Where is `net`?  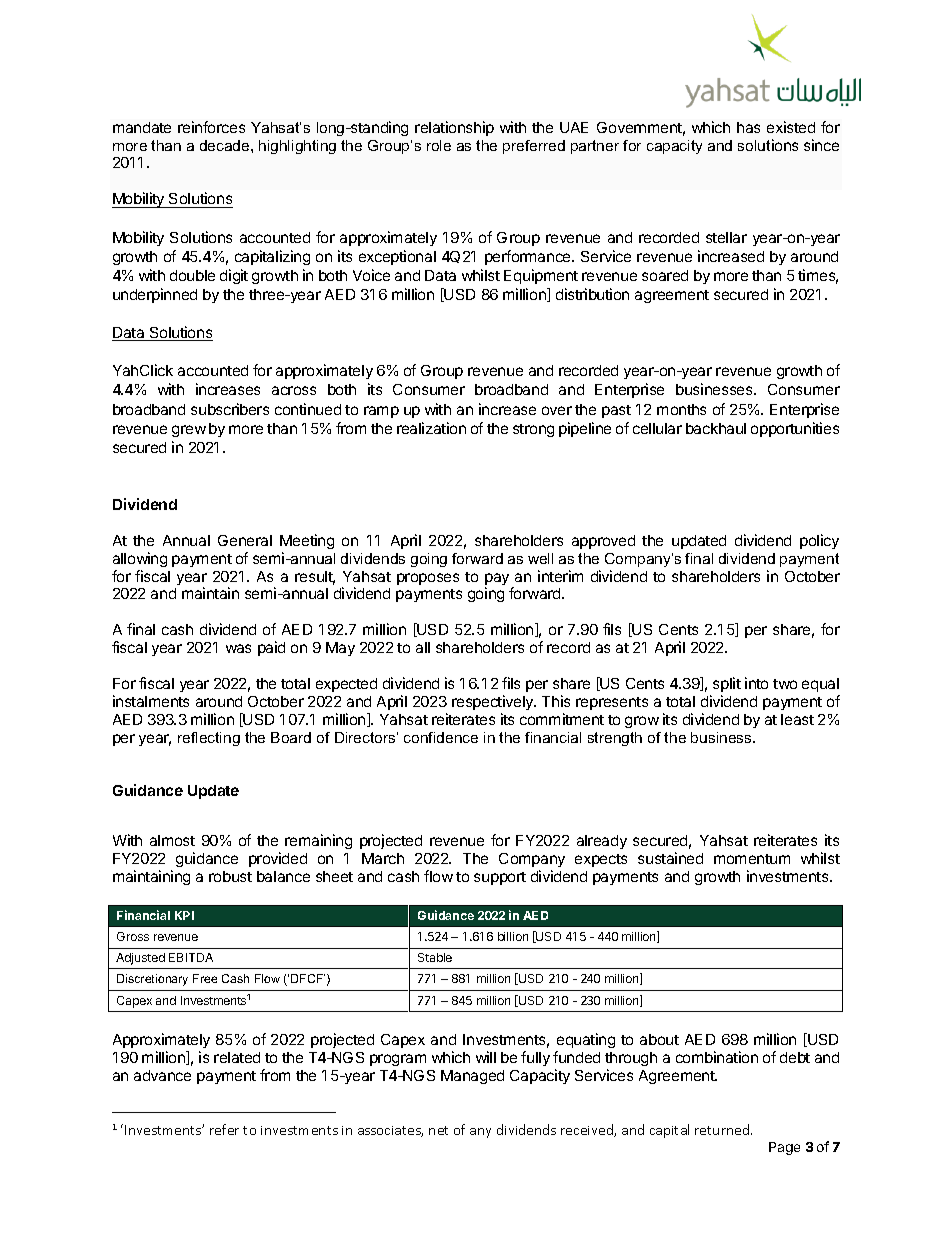
net is located at coordinates (438, 1130).
